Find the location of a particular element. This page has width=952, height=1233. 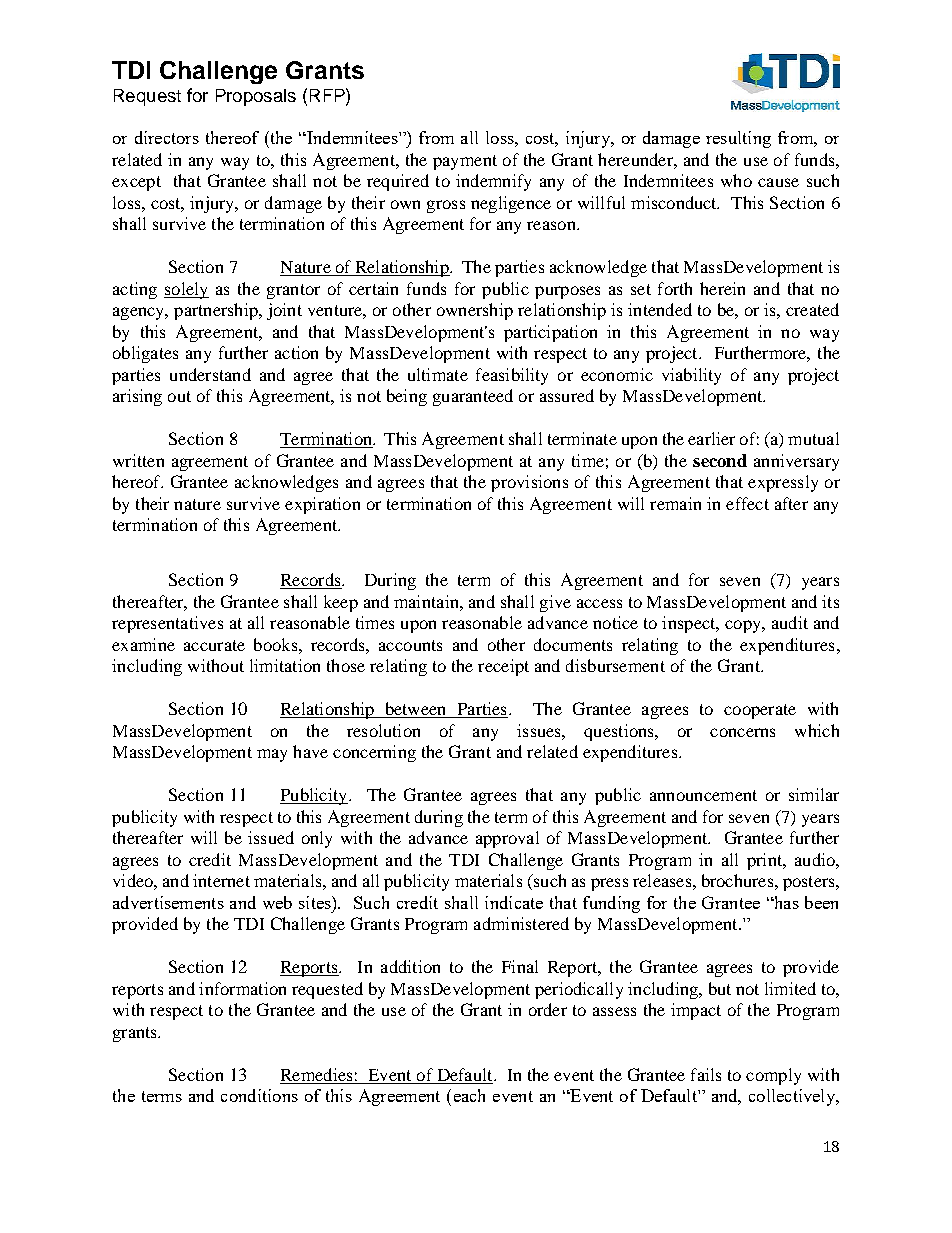

audit is located at coordinates (790, 622).
